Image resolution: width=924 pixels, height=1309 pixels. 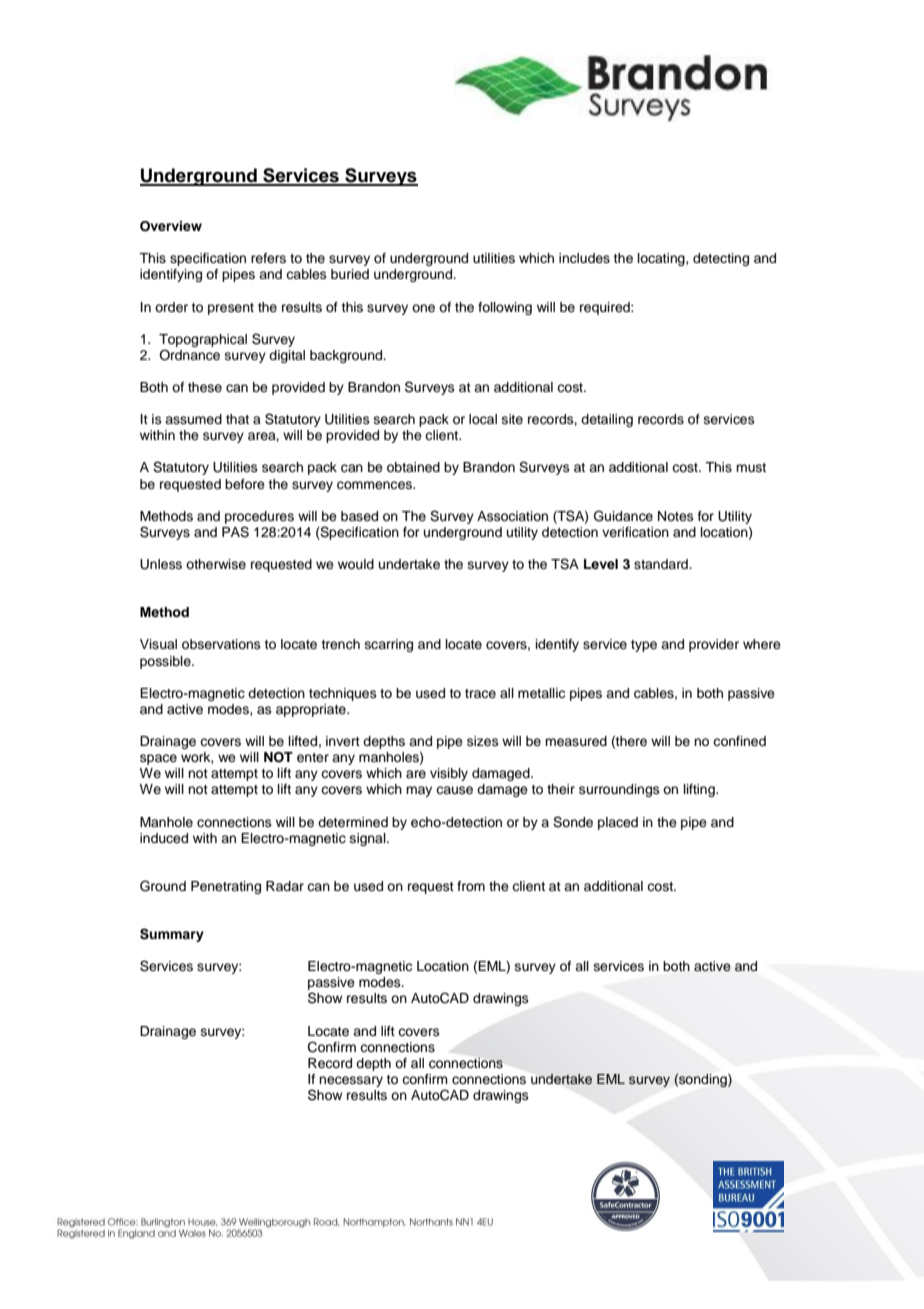 I want to click on refers, so click(x=268, y=258).
